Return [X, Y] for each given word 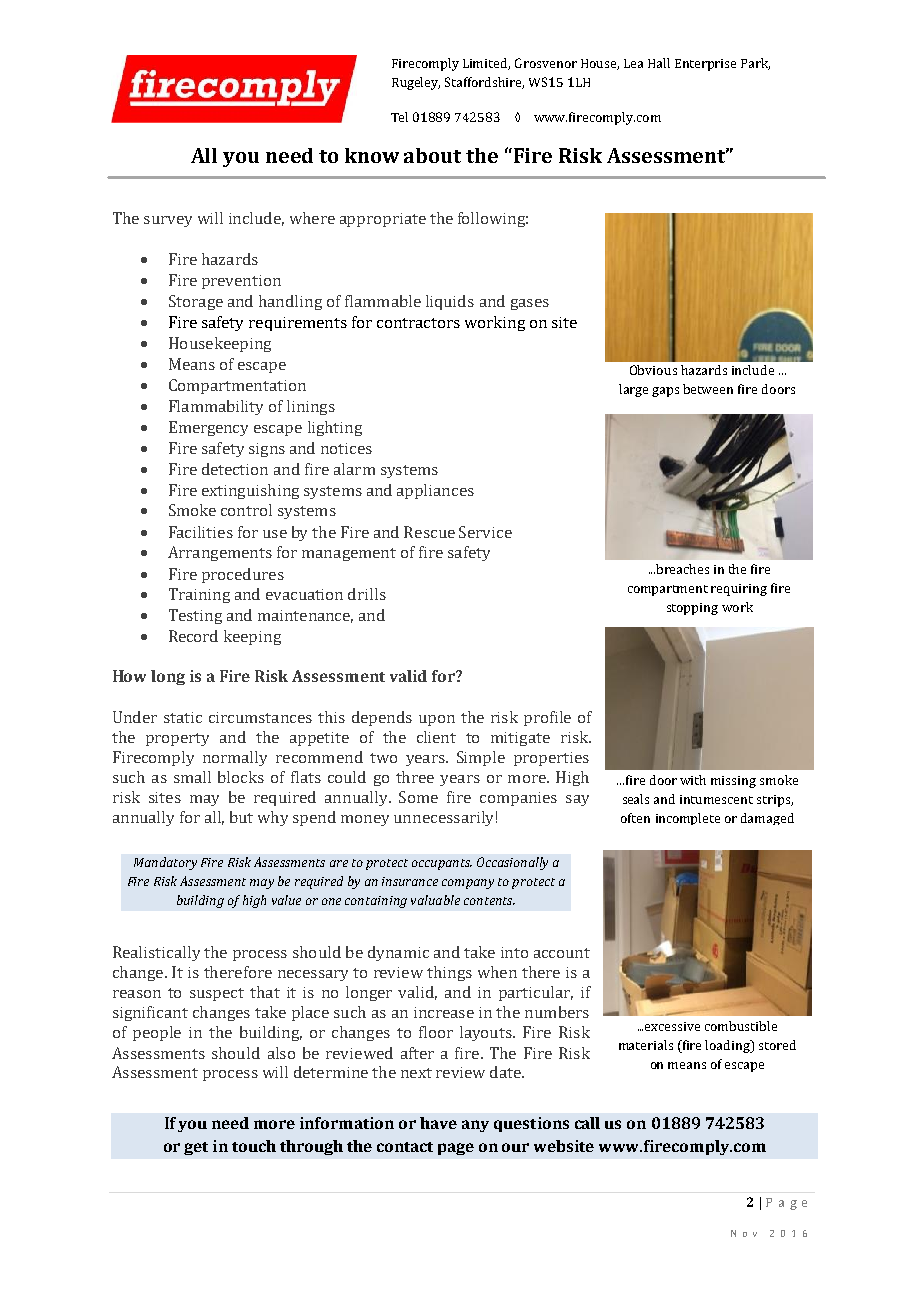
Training [199, 595]
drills [367, 594]
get [196, 1148]
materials [646, 1045]
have [438, 1123]
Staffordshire [484, 83]
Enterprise [705, 65]
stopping [692, 609]
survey [168, 221]
